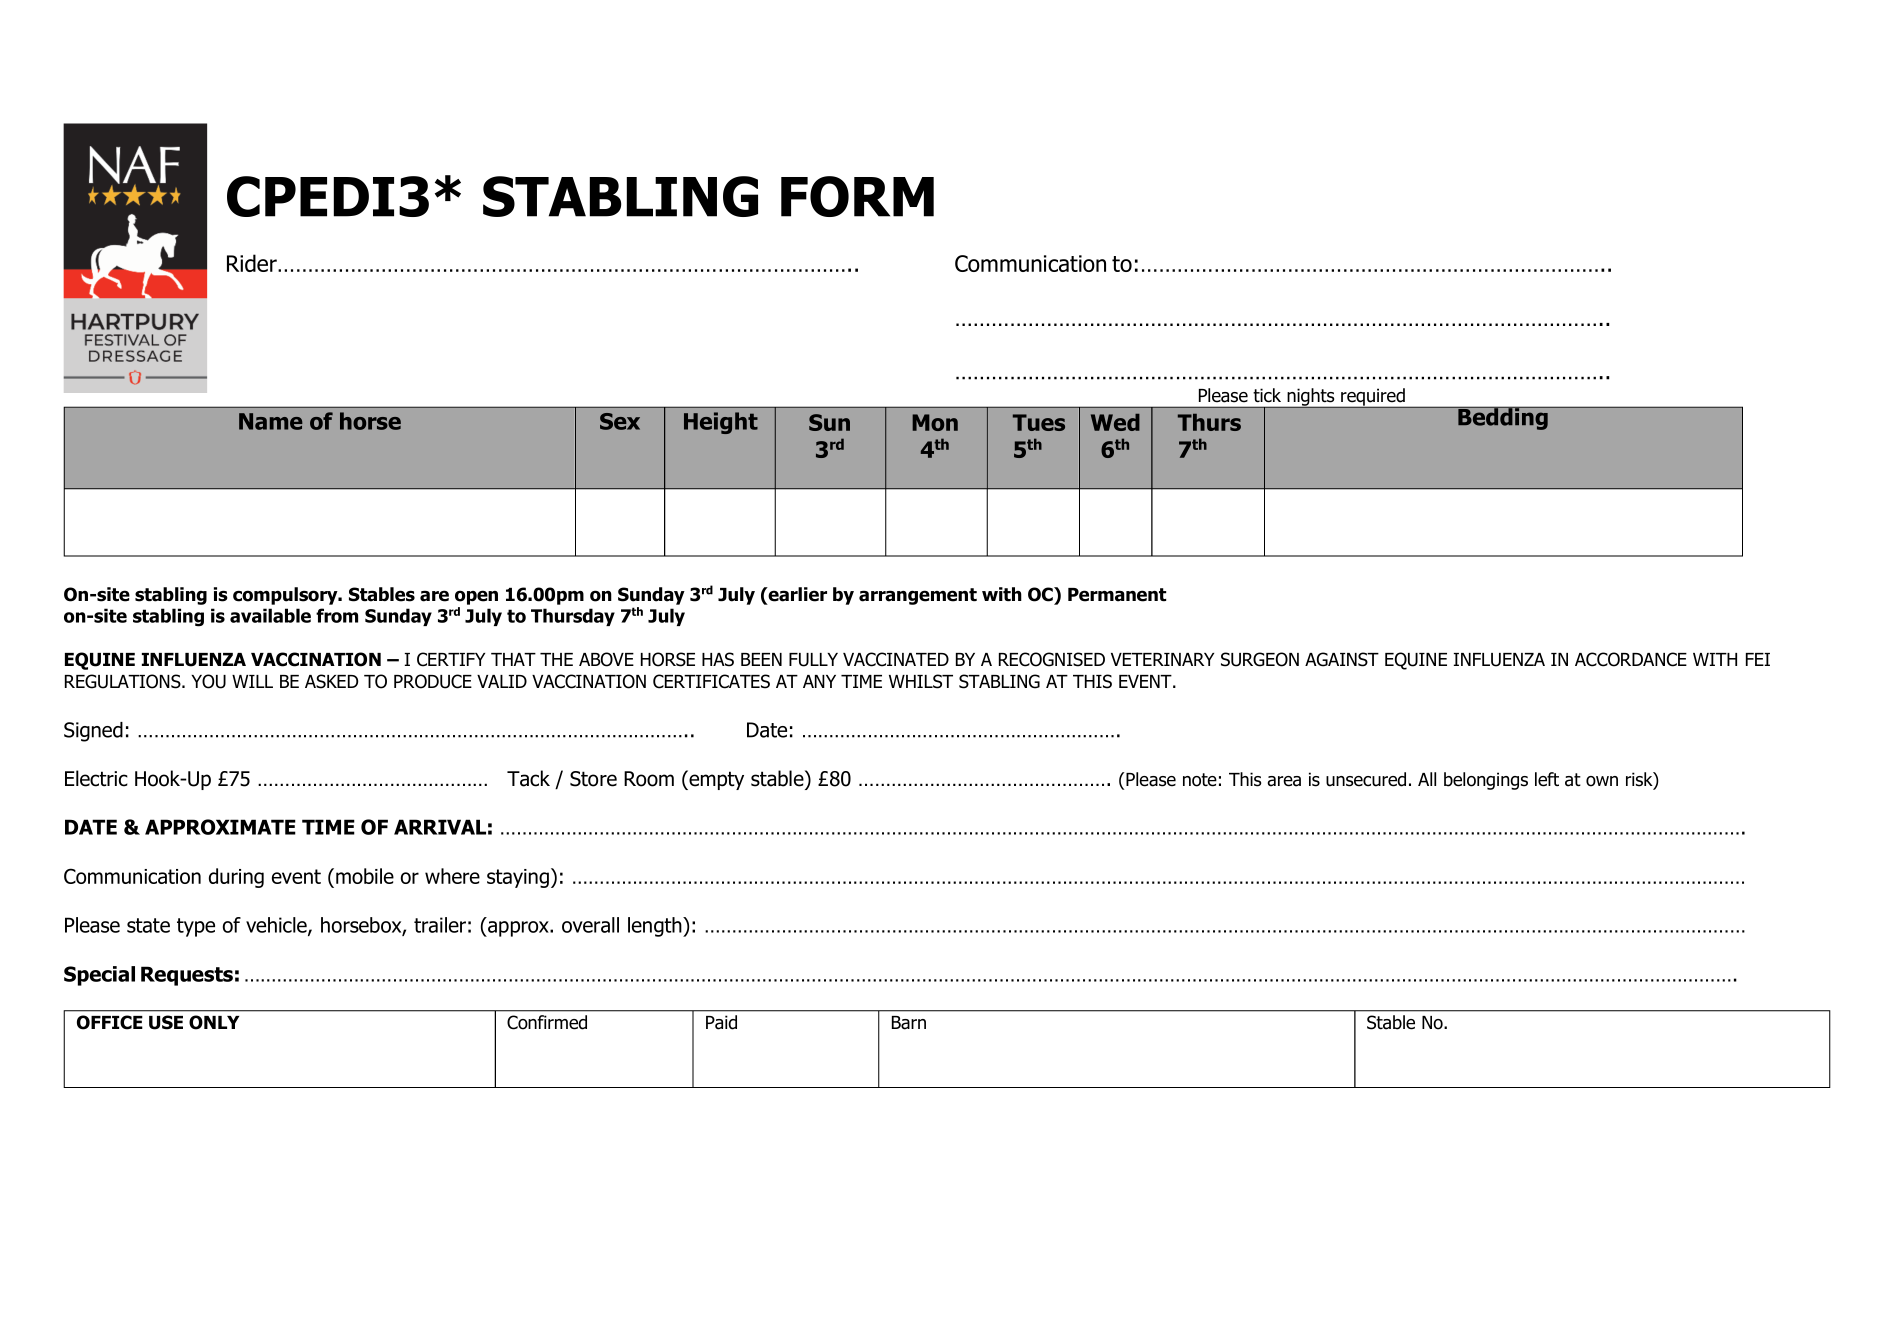 Image resolution: width=1894 pixels, height=1340 pixels. I want to click on Bedding, so click(1503, 418).
